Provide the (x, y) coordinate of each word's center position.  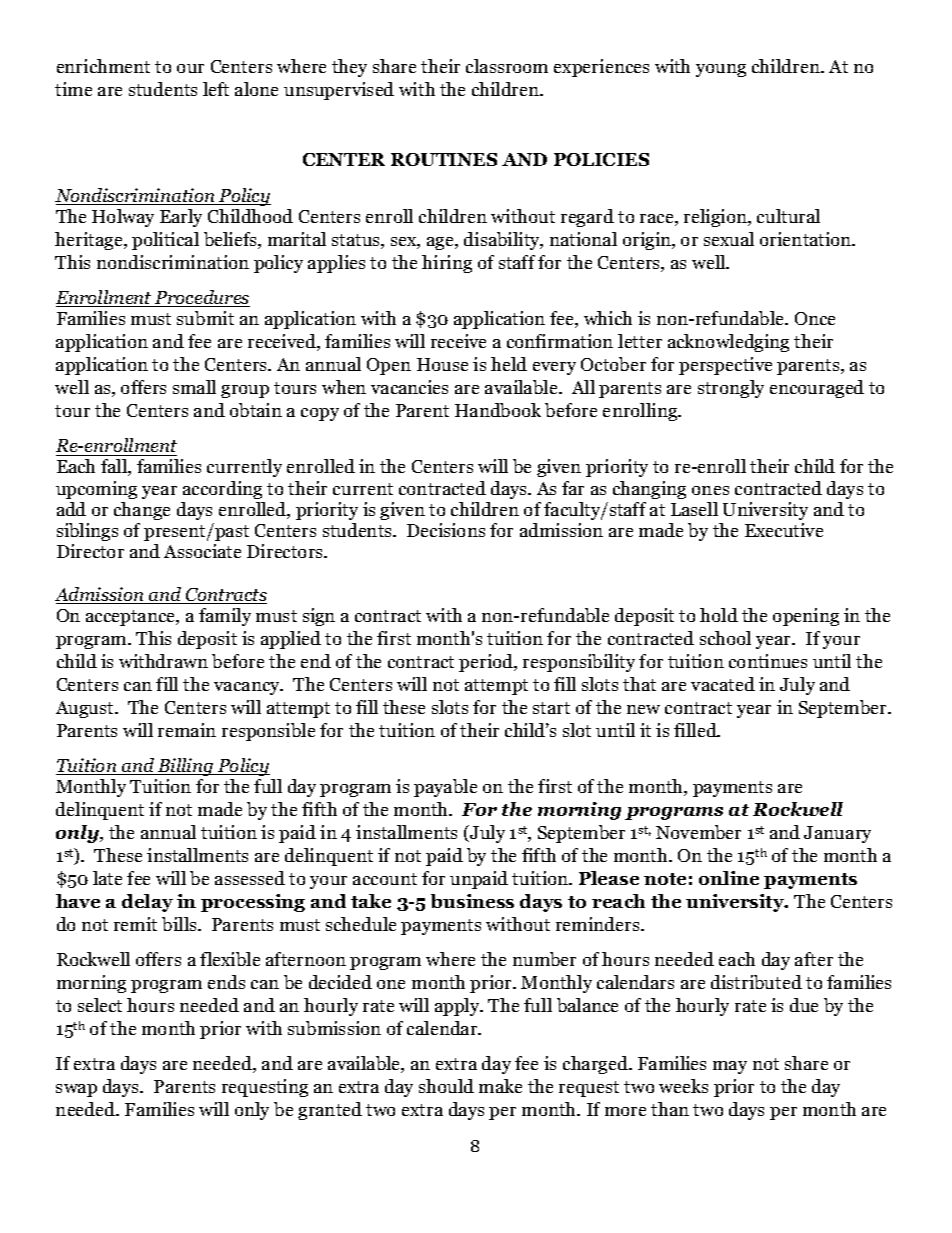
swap (76, 1090)
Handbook (498, 410)
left (216, 89)
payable (445, 788)
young (721, 70)
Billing (186, 767)
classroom (507, 66)
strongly (731, 389)
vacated (723, 684)
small (194, 387)
